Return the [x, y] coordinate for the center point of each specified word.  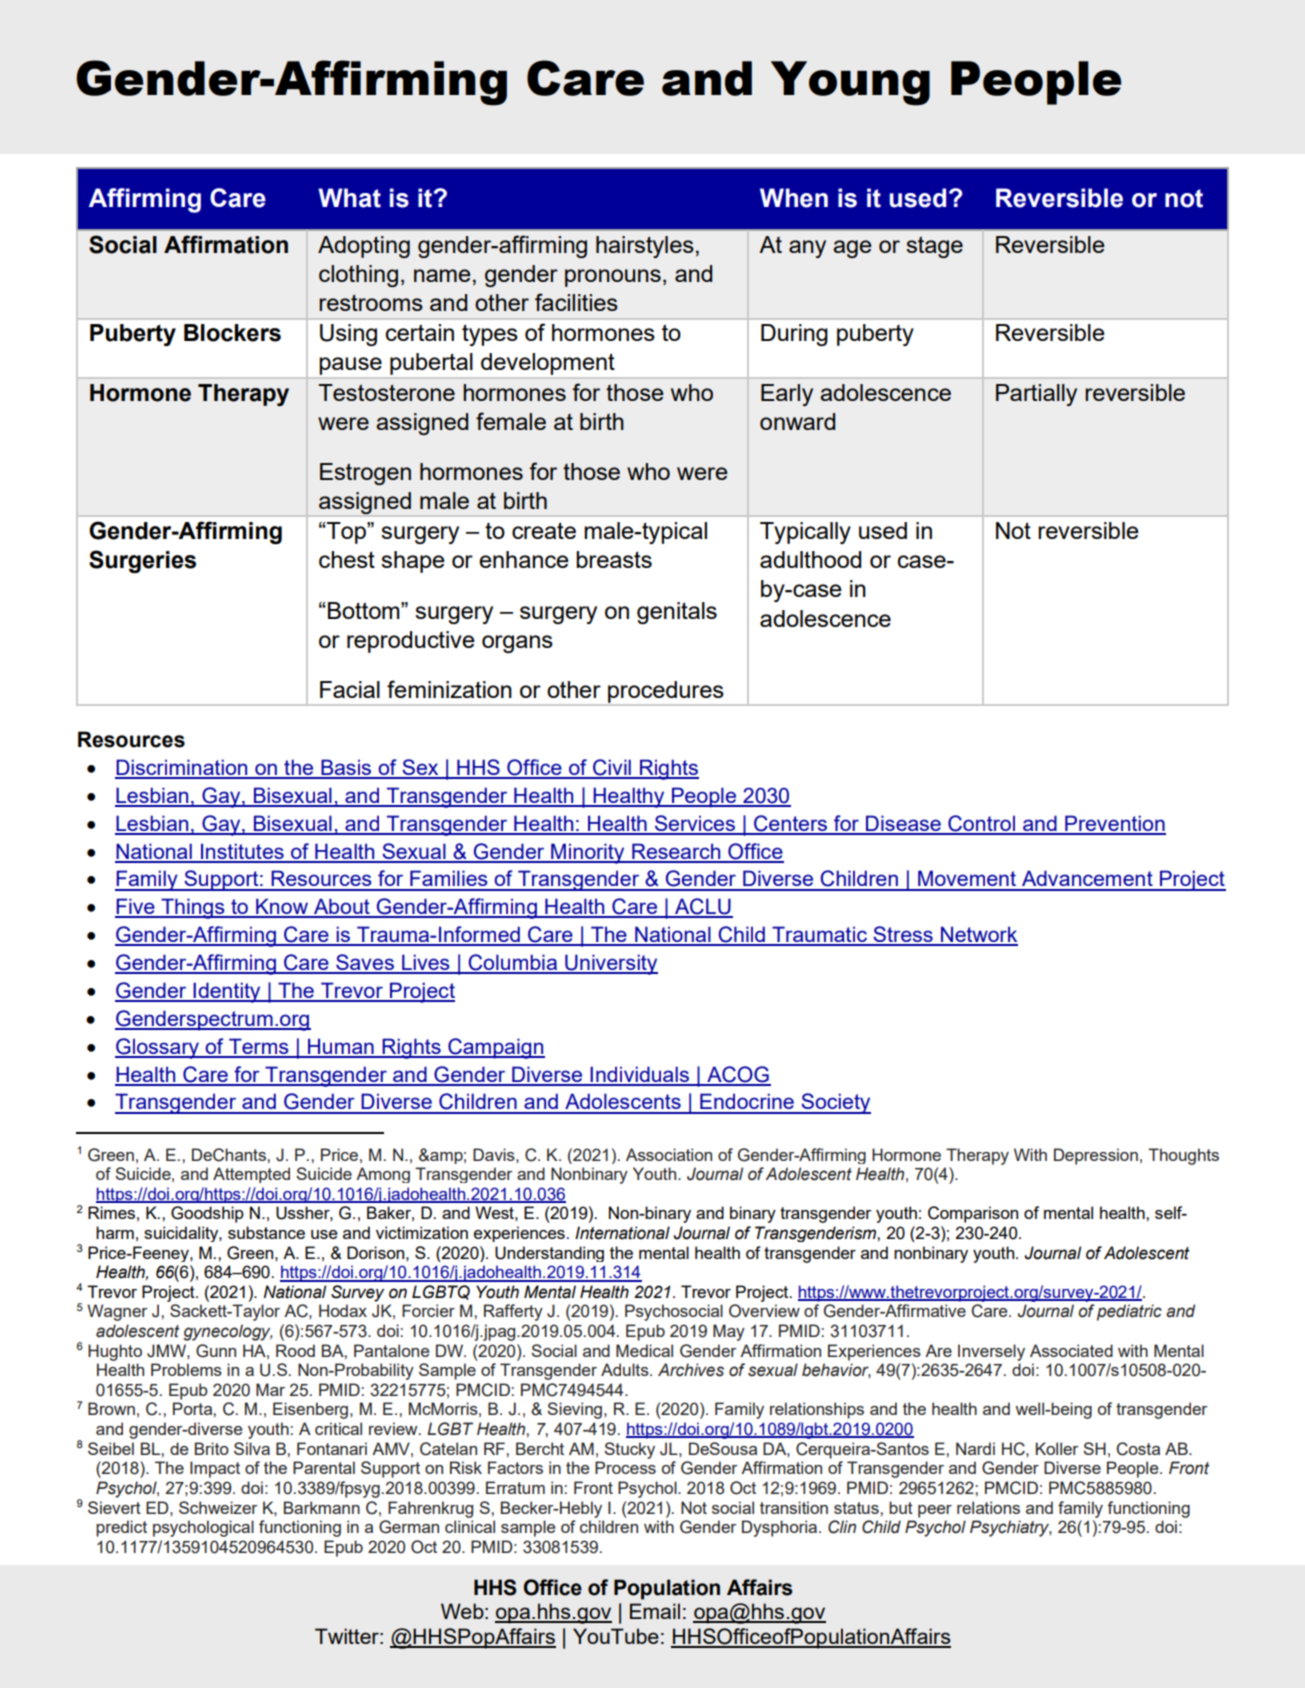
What [349, 198]
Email [655, 1611]
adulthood [810, 559]
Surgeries [142, 561]
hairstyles [645, 247]
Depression [1096, 1156]
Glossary [158, 1048]
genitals [677, 613]
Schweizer [218, 1507]
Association [669, 1154]
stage [934, 247]
